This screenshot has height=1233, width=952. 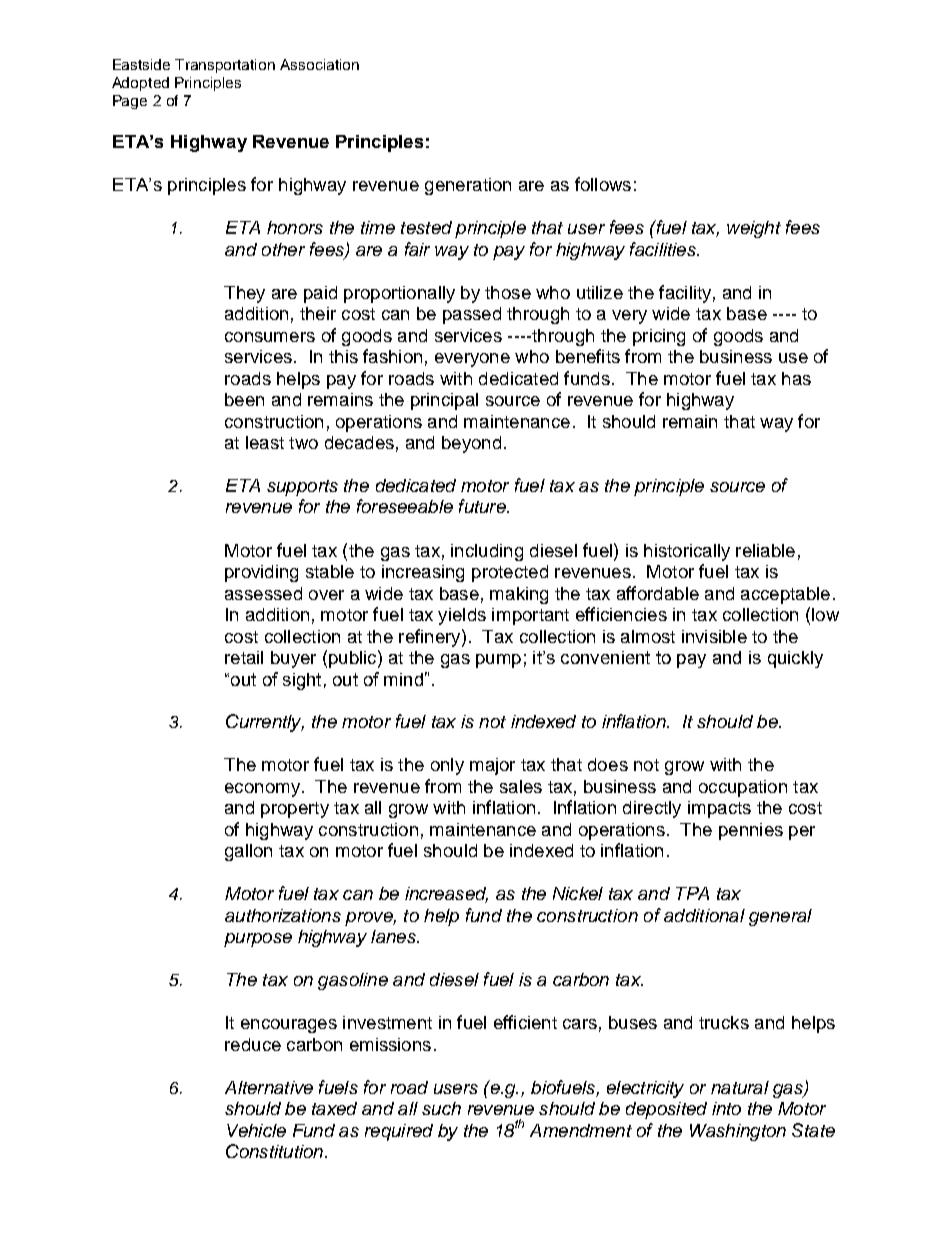 What do you see at coordinates (659, 337) in the screenshot?
I see `pricing` at bounding box center [659, 337].
